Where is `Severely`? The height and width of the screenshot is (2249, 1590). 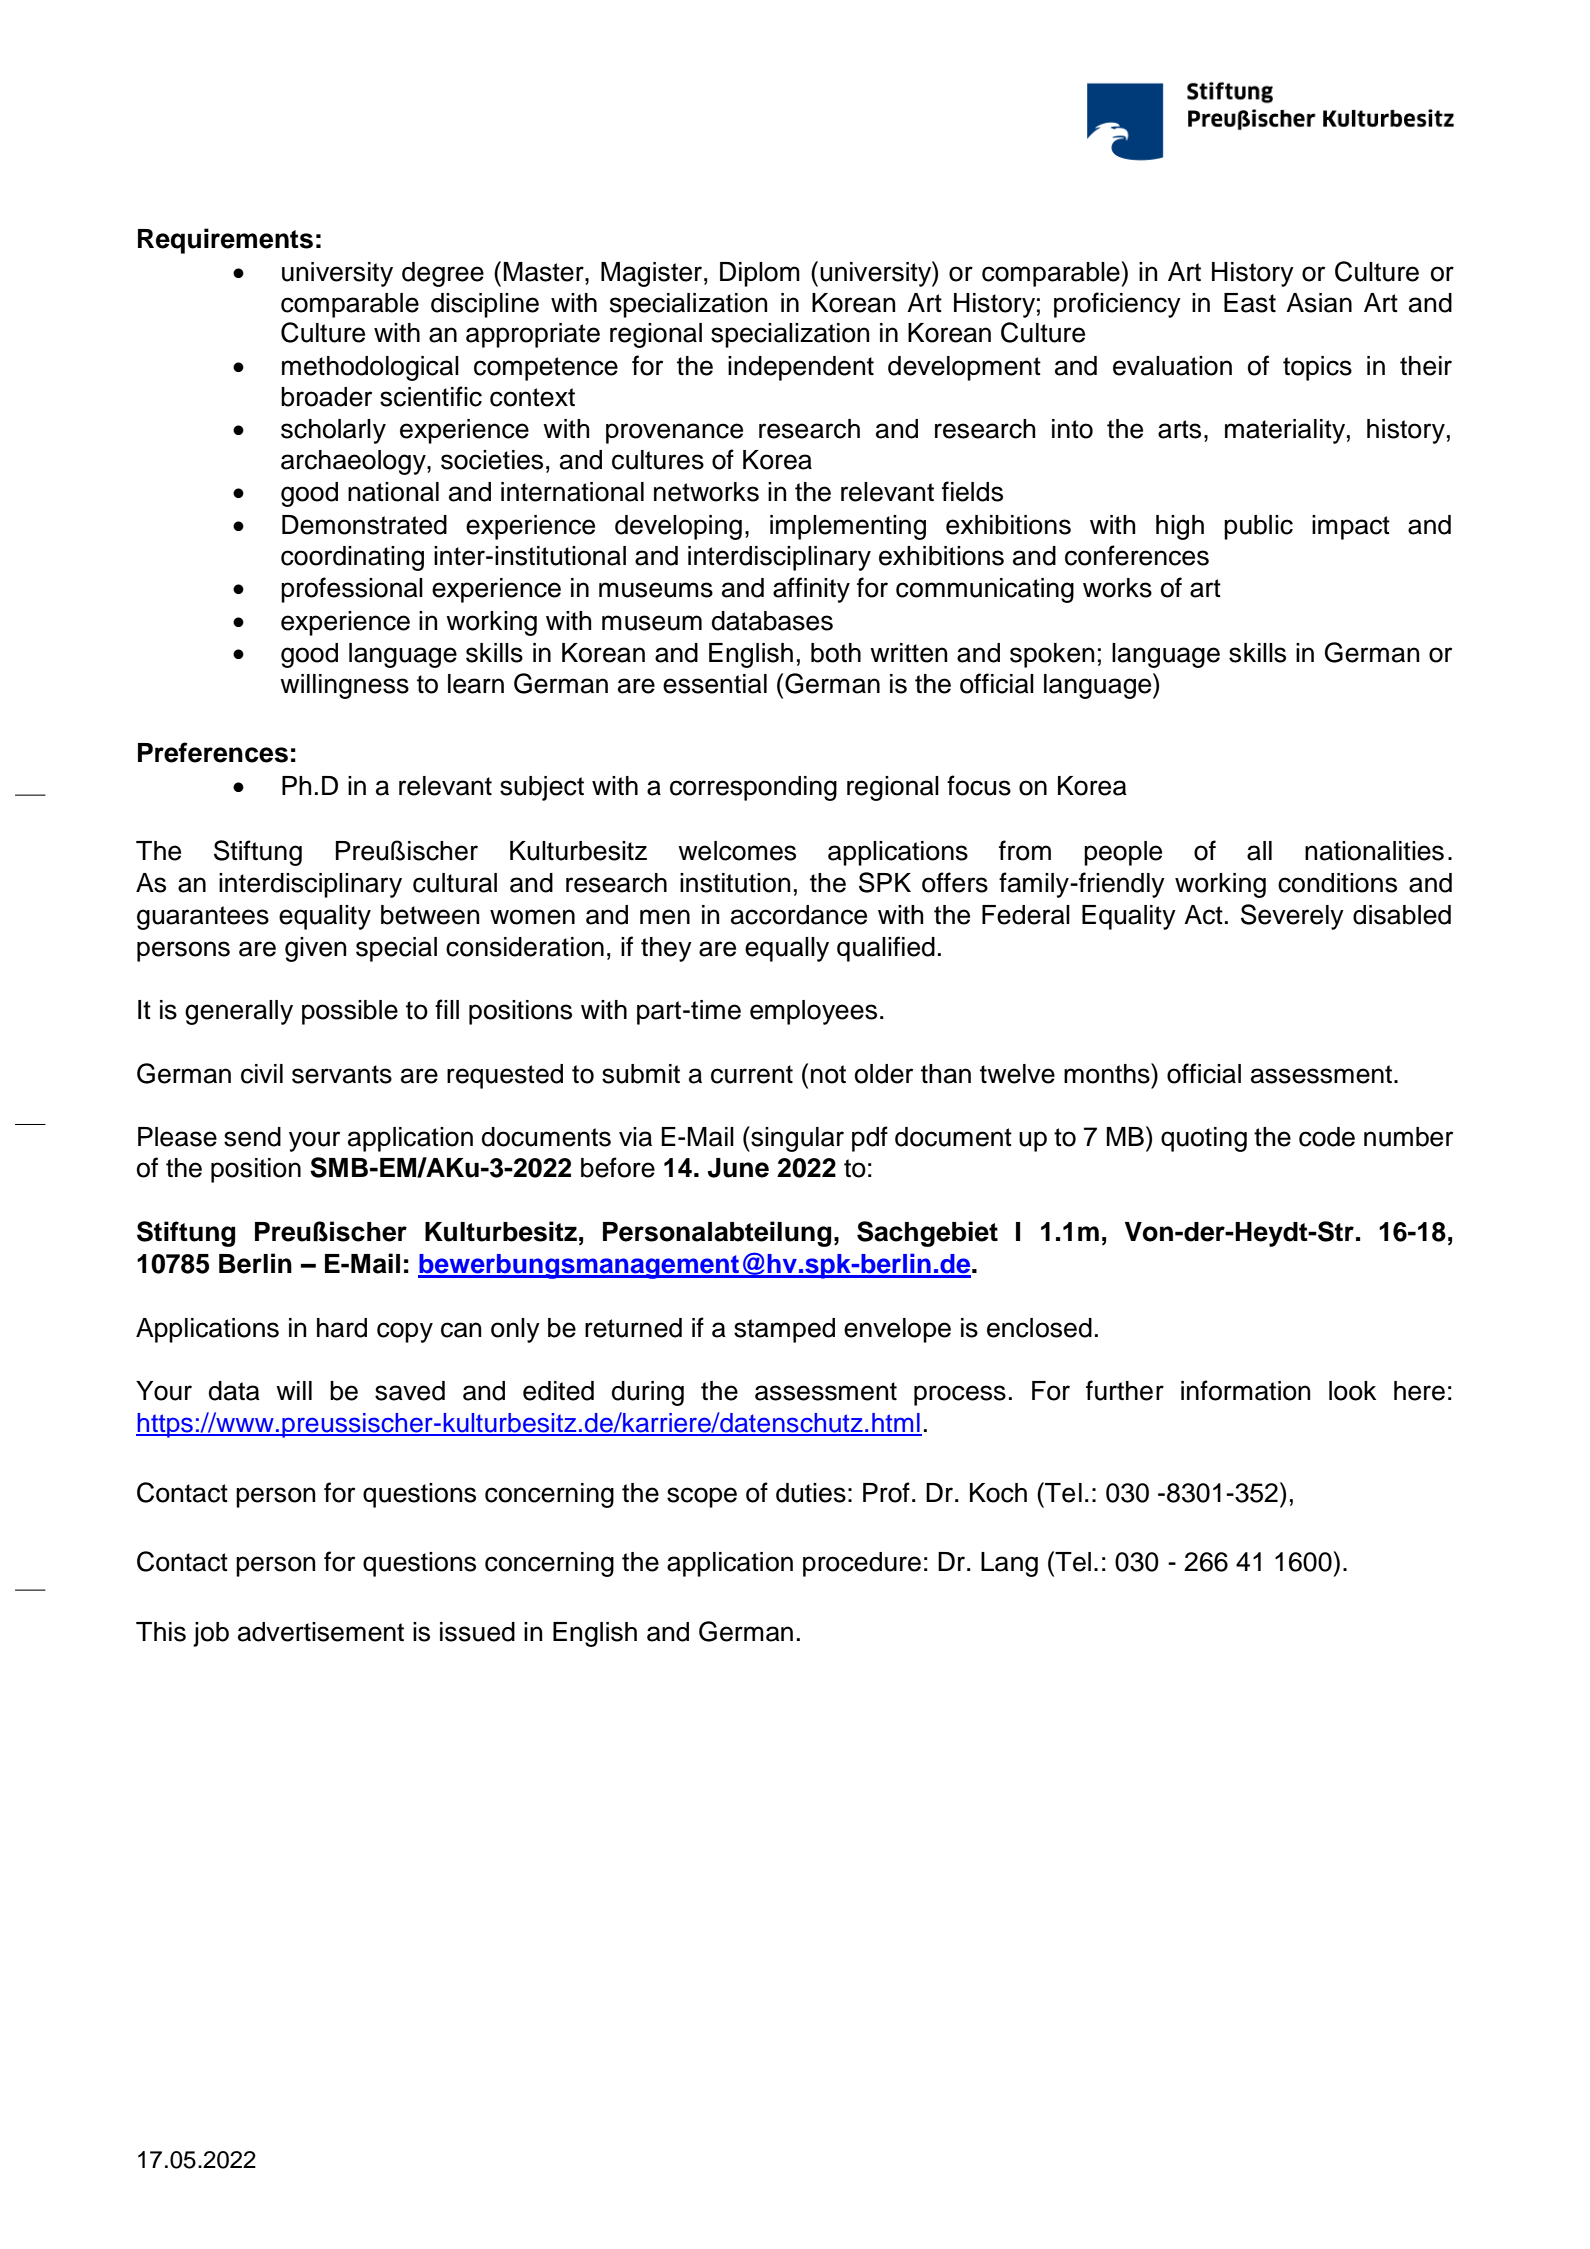
Severely is located at coordinates (1292, 917).
